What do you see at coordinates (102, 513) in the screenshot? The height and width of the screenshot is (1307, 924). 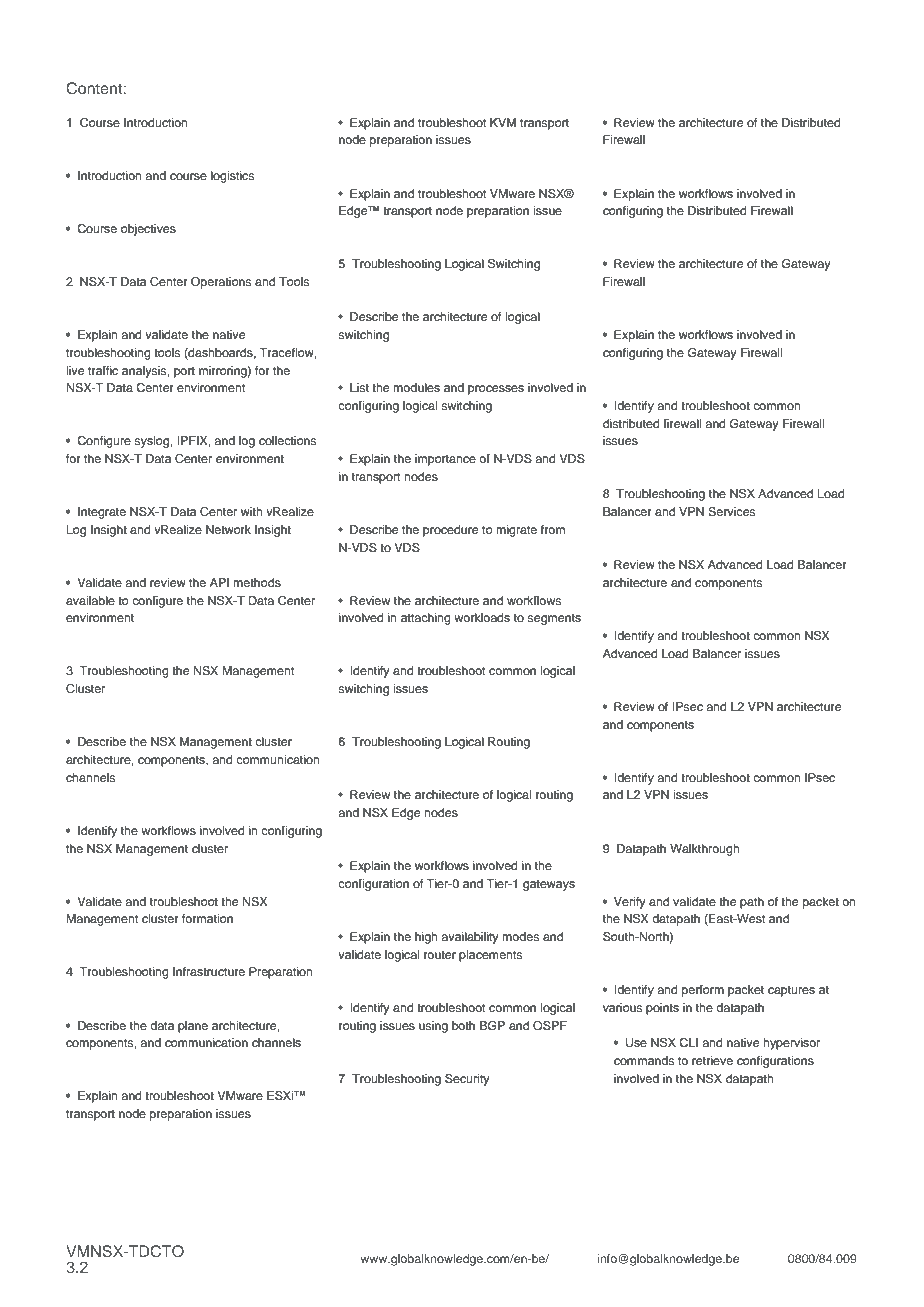 I see `Integrate` at bounding box center [102, 513].
